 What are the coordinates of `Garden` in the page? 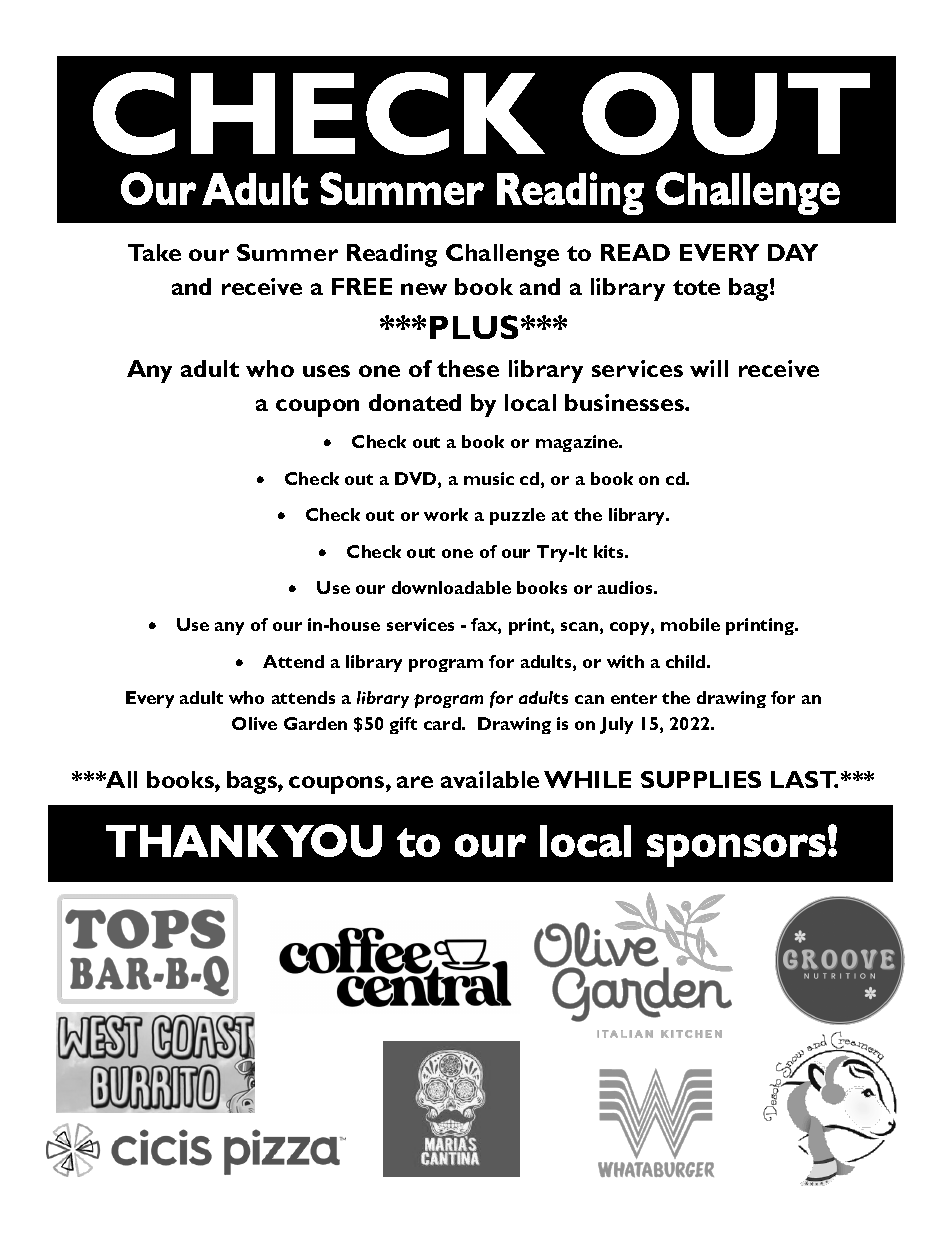 It's located at (315, 723).
